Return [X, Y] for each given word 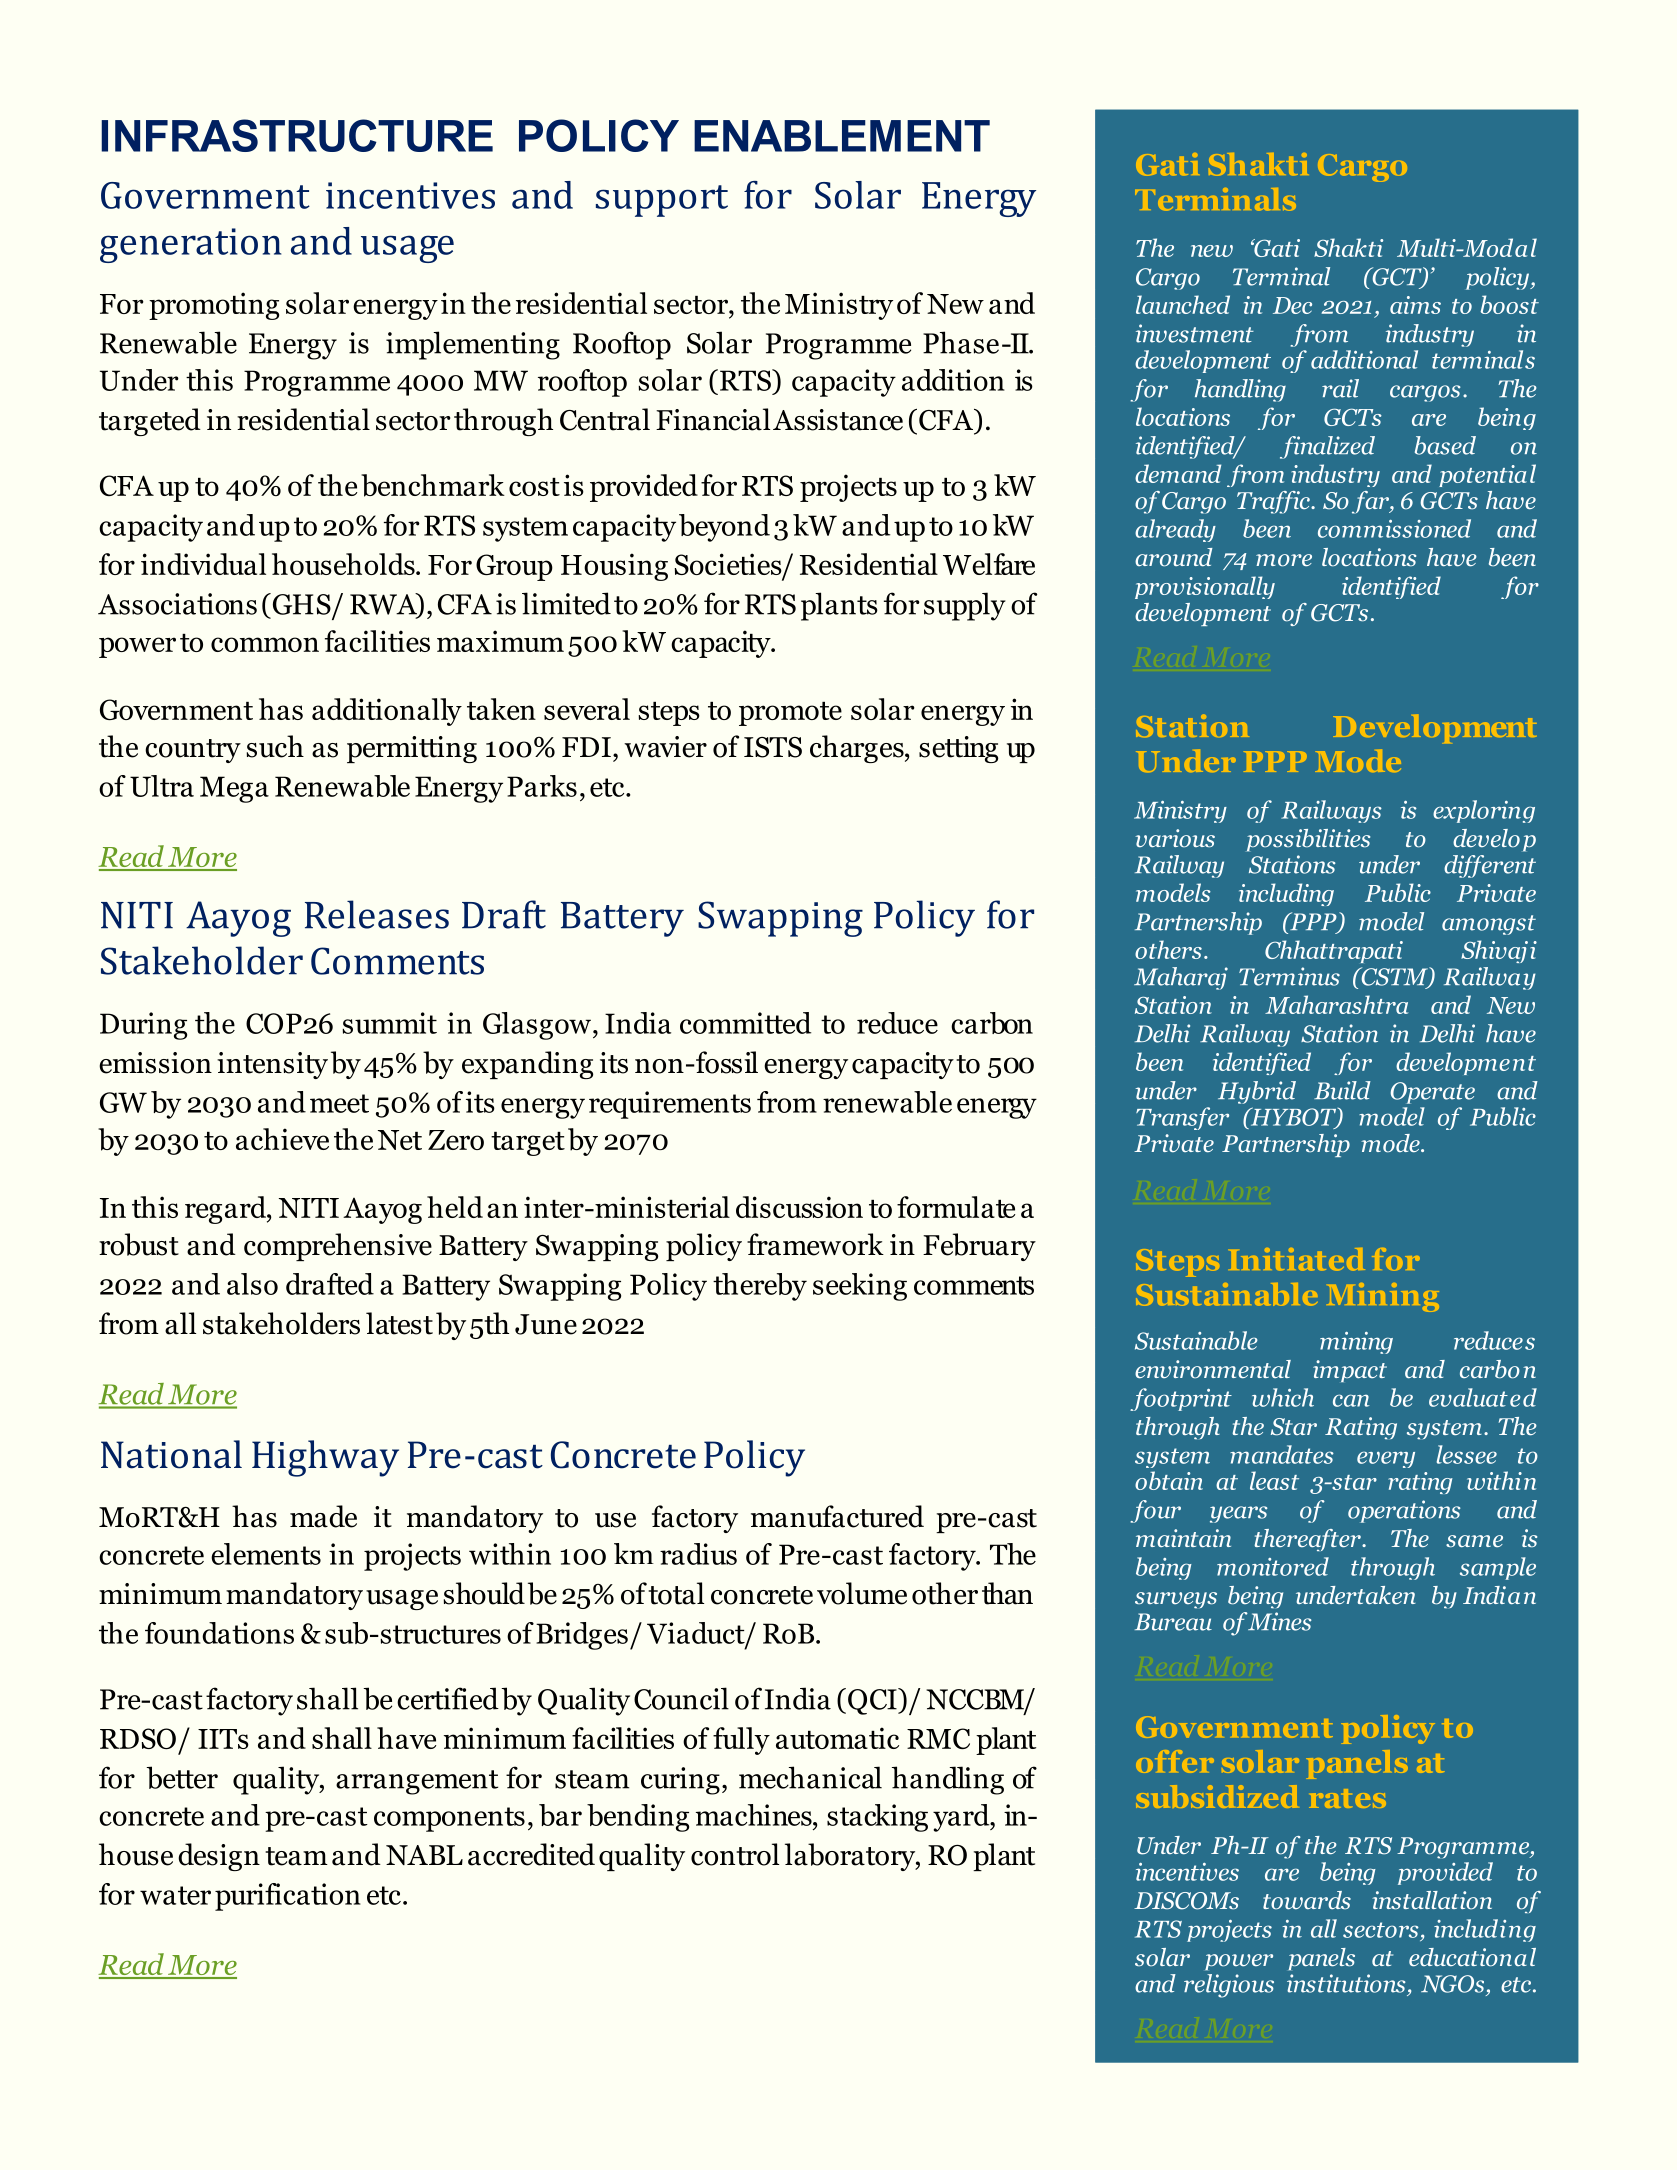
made [323, 1516]
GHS [300, 604]
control [735, 1854]
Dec [1292, 305]
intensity [272, 1065]
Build [1342, 1090]
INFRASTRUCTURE [297, 135]
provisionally [1205, 587]
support [662, 201]
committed [745, 1023]
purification [288, 1897]
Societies [729, 565]
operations [1404, 1511]
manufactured [837, 1516]
